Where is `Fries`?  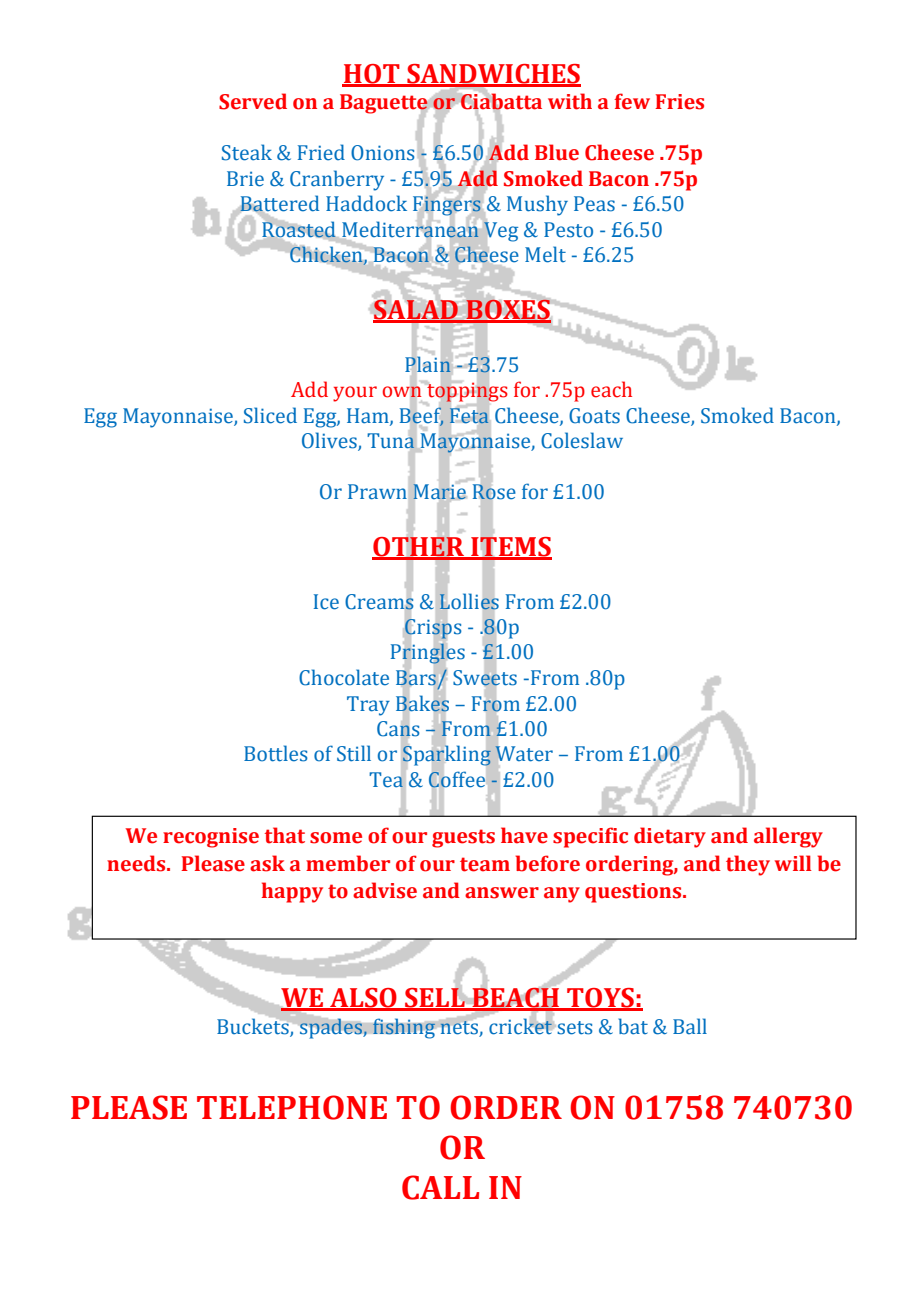 Fries is located at coordinates (679, 102).
